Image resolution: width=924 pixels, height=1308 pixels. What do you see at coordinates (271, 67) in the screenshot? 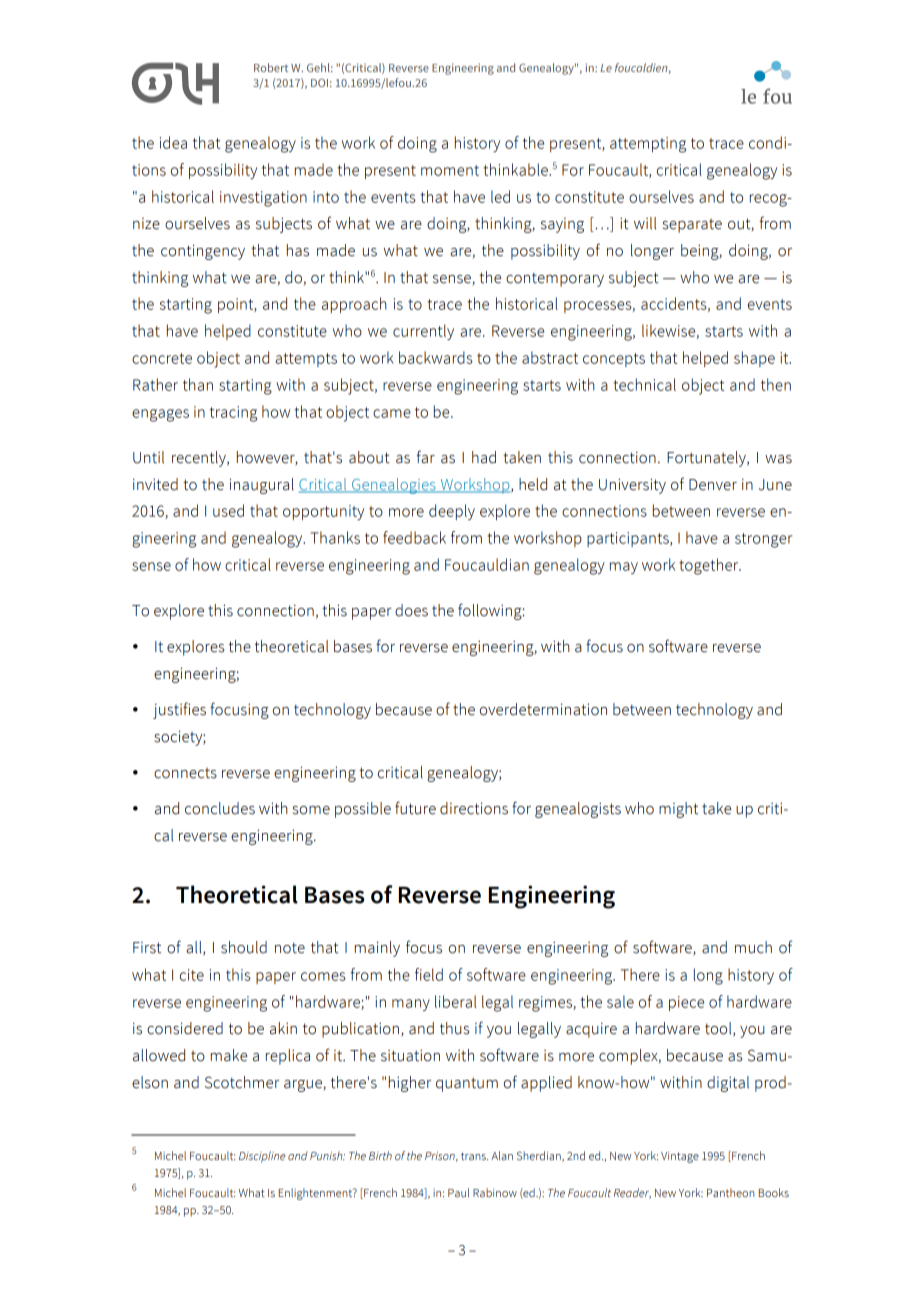
I see `Robert` at bounding box center [271, 67].
